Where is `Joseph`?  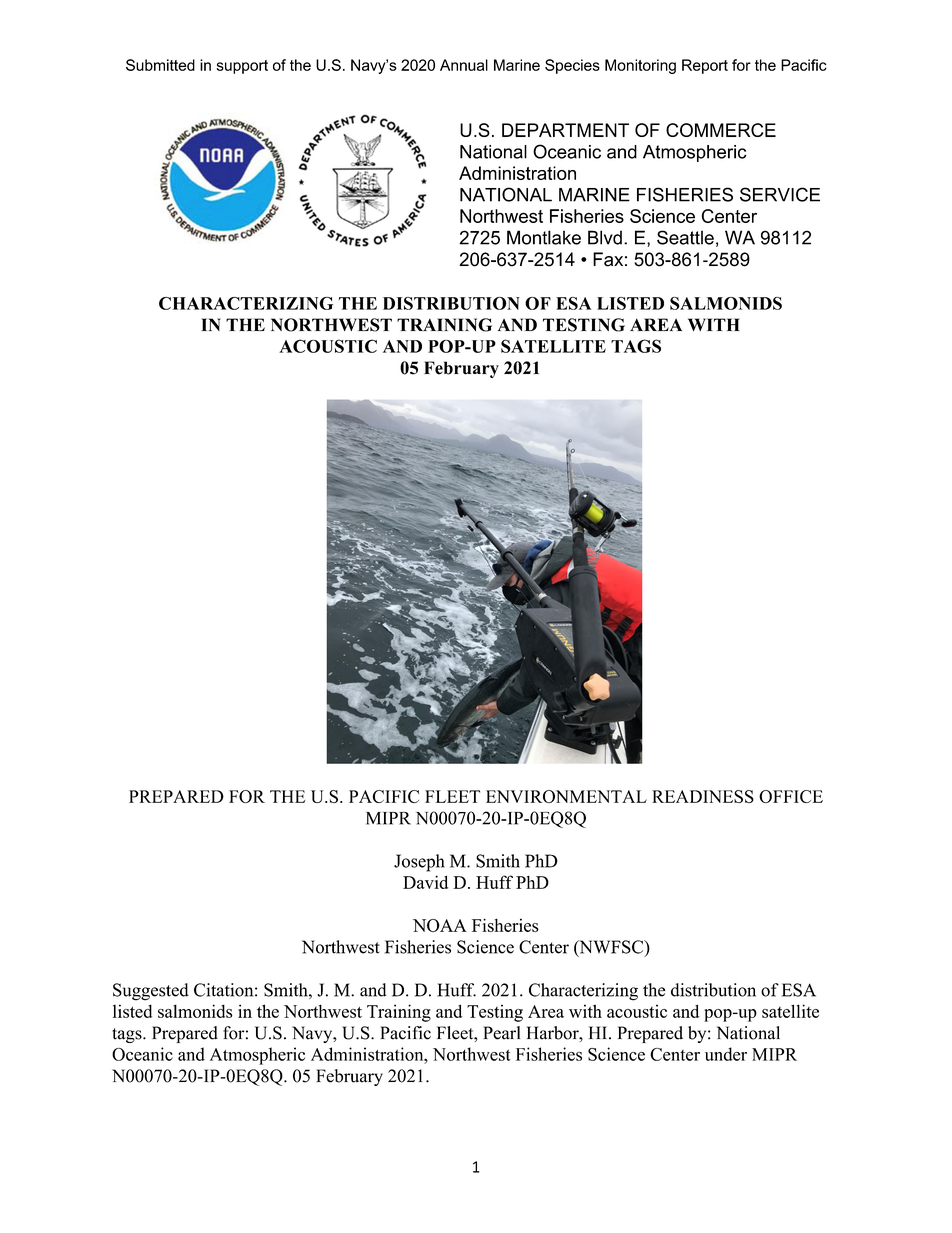
Joseph is located at coordinates (419, 863).
